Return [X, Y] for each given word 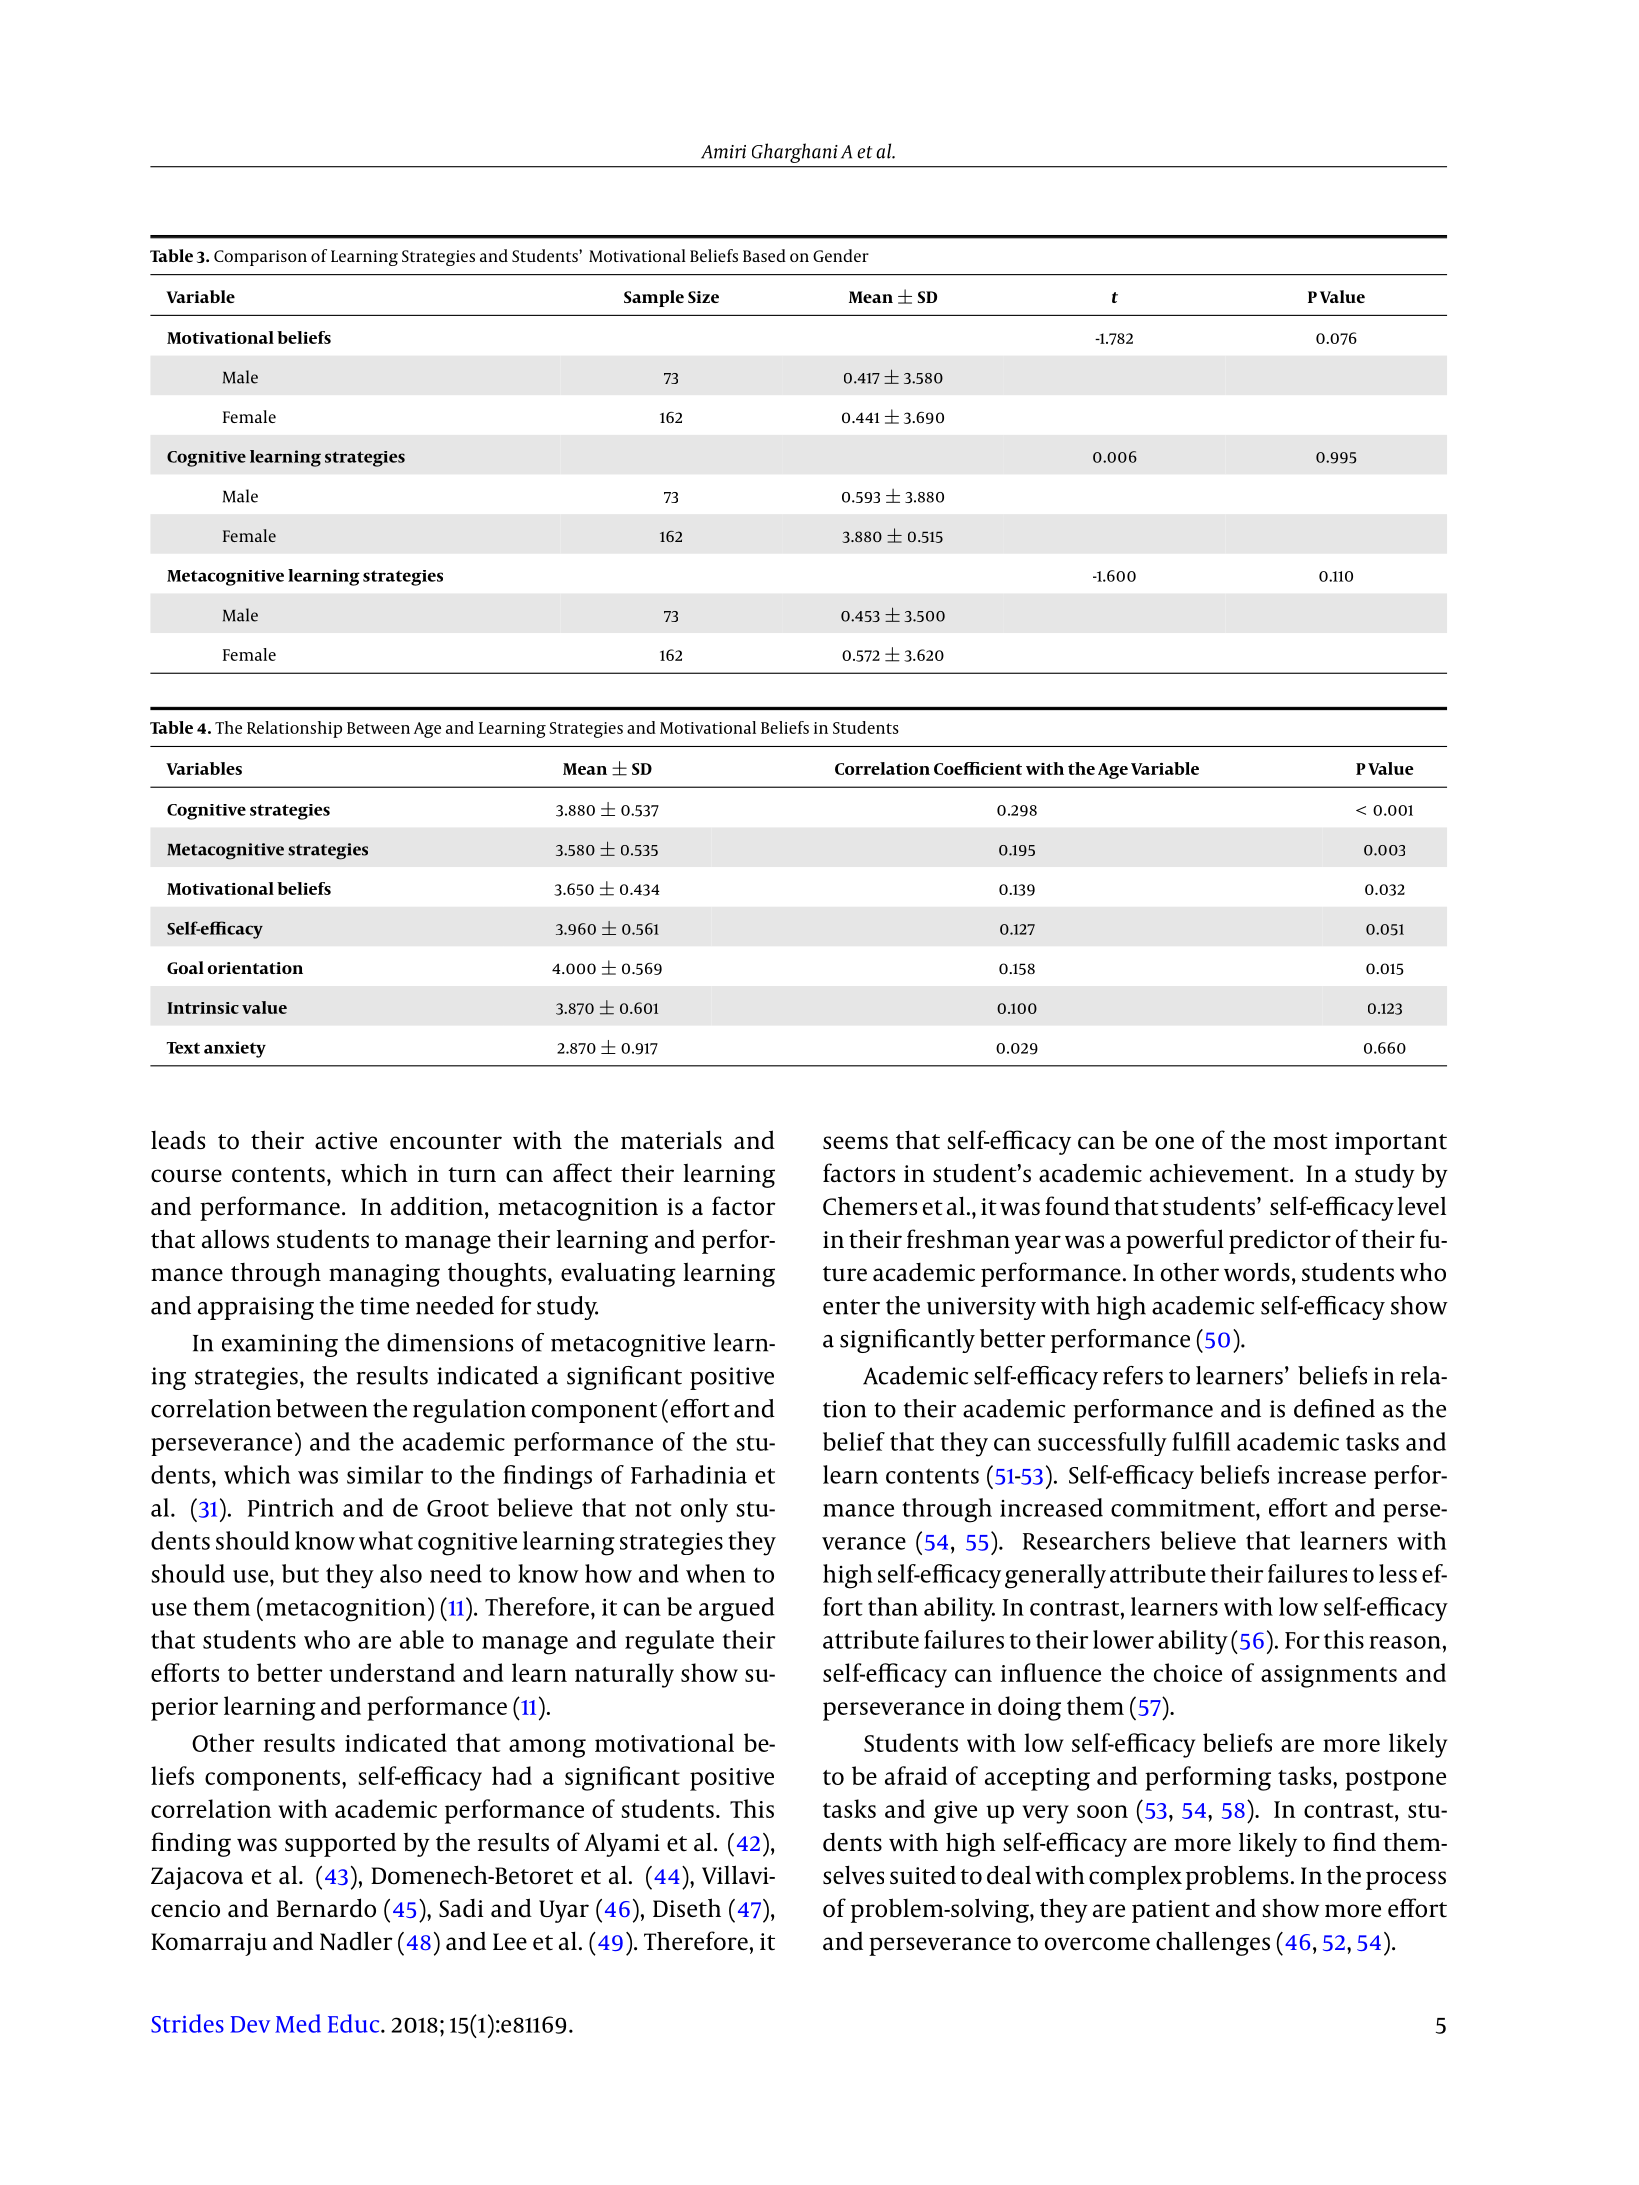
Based [764, 255]
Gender [841, 255]
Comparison [260, 258]
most [1300, 1142]
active [346, 1141]
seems [855, 1143]
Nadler [356, 1941]
